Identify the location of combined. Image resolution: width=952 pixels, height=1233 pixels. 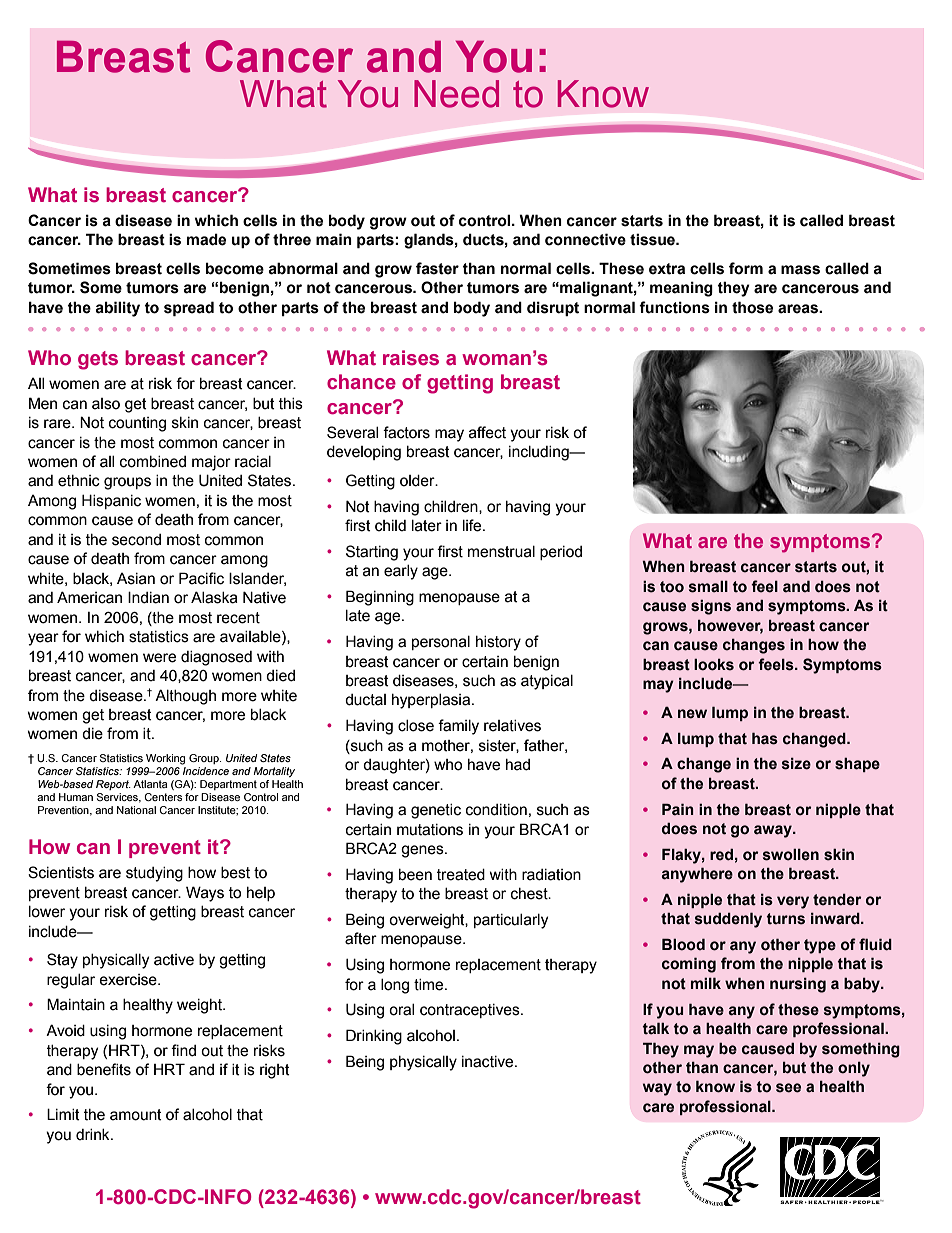
(153, 462).
